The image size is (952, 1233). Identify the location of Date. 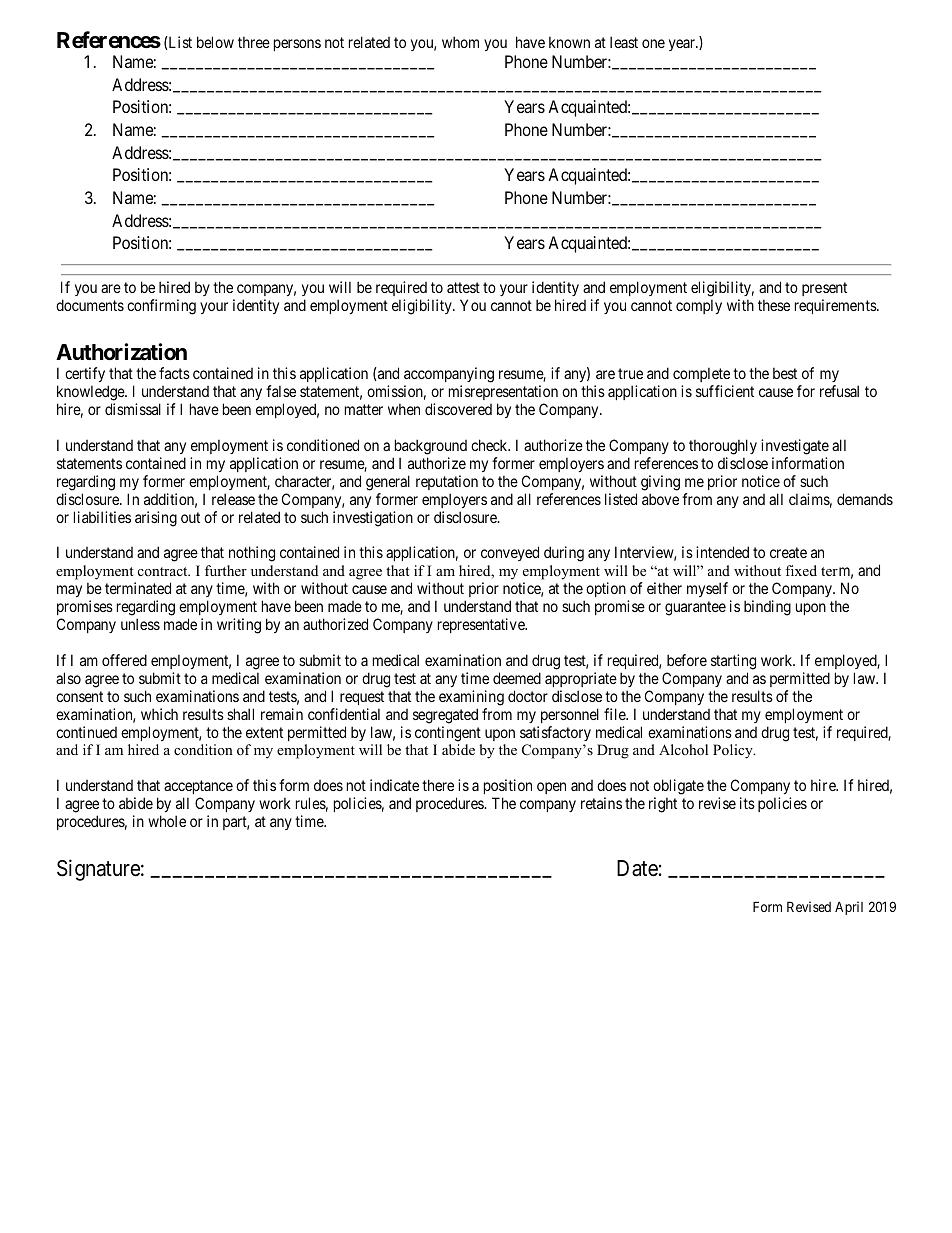
(637, 868).
